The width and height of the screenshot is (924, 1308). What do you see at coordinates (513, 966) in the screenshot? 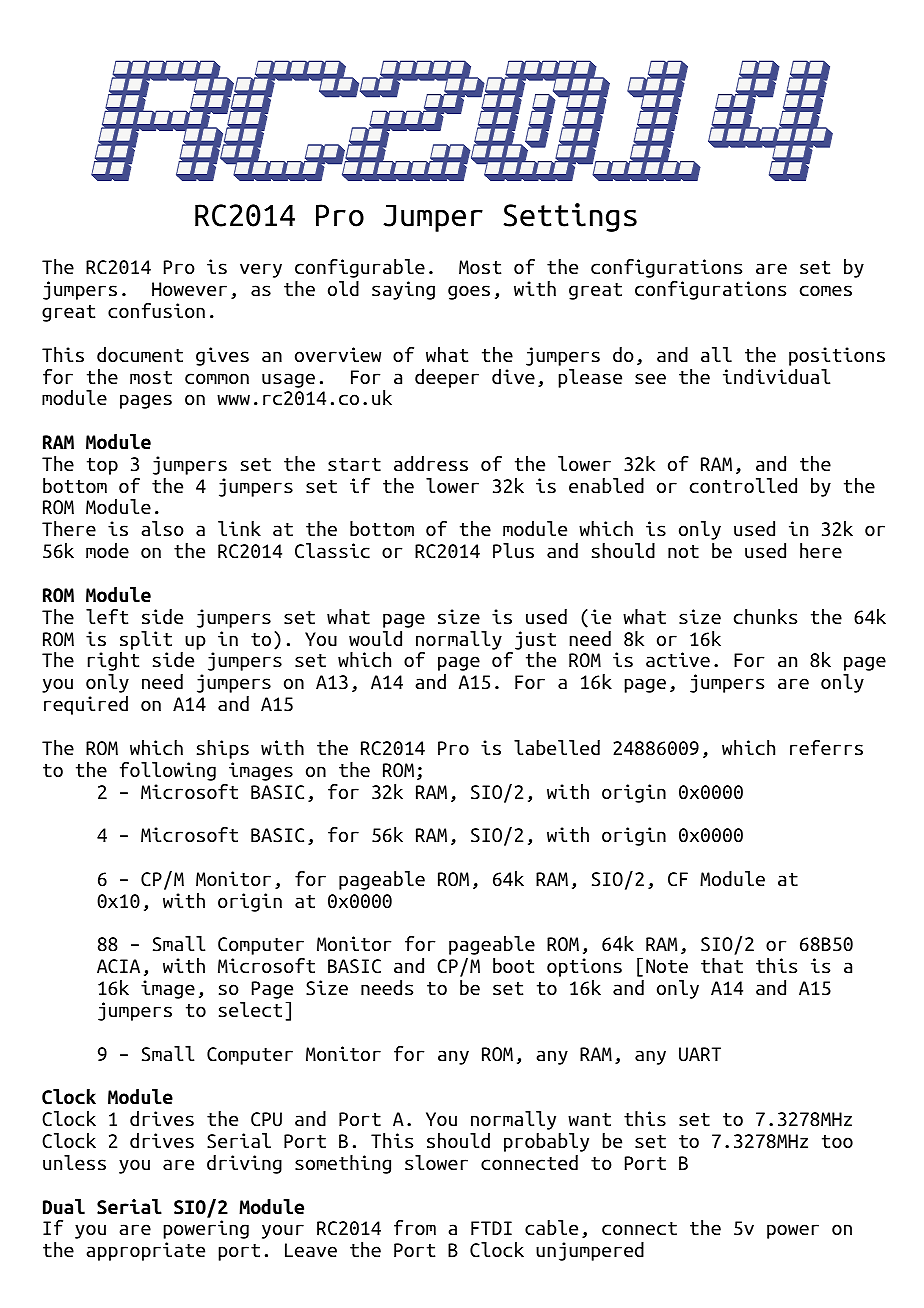
I see `boot` at bounding box center [513, 966].
